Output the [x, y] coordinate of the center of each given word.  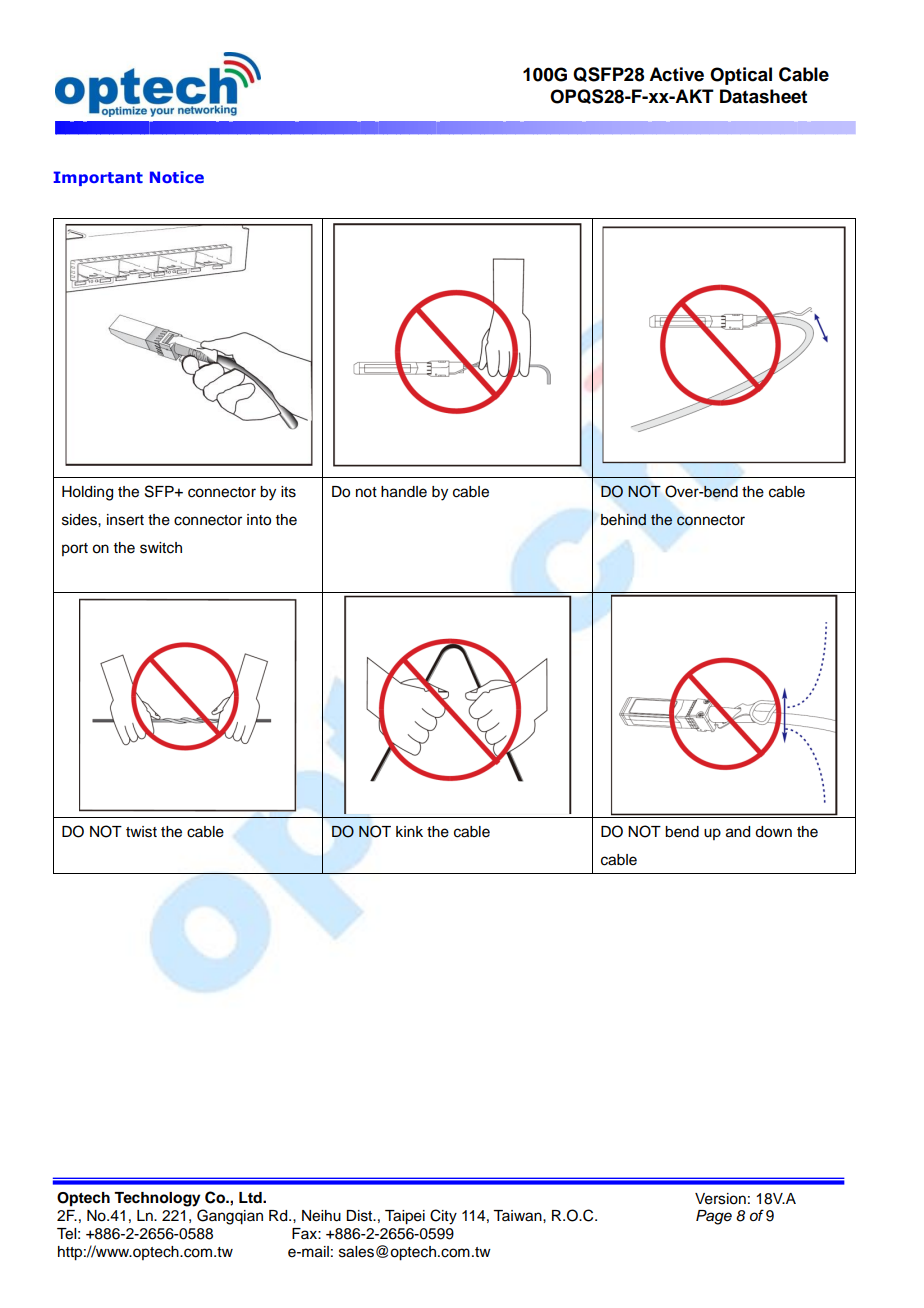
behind [623, 519]
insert [125, 520]
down [773, 832]
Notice [177, 177]
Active [676, 74]
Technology [157, 1199]
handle [404, 492]
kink [409, 831]
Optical [741, 76]
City [443, 1217]
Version [720, 1199]
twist [141, 832]
